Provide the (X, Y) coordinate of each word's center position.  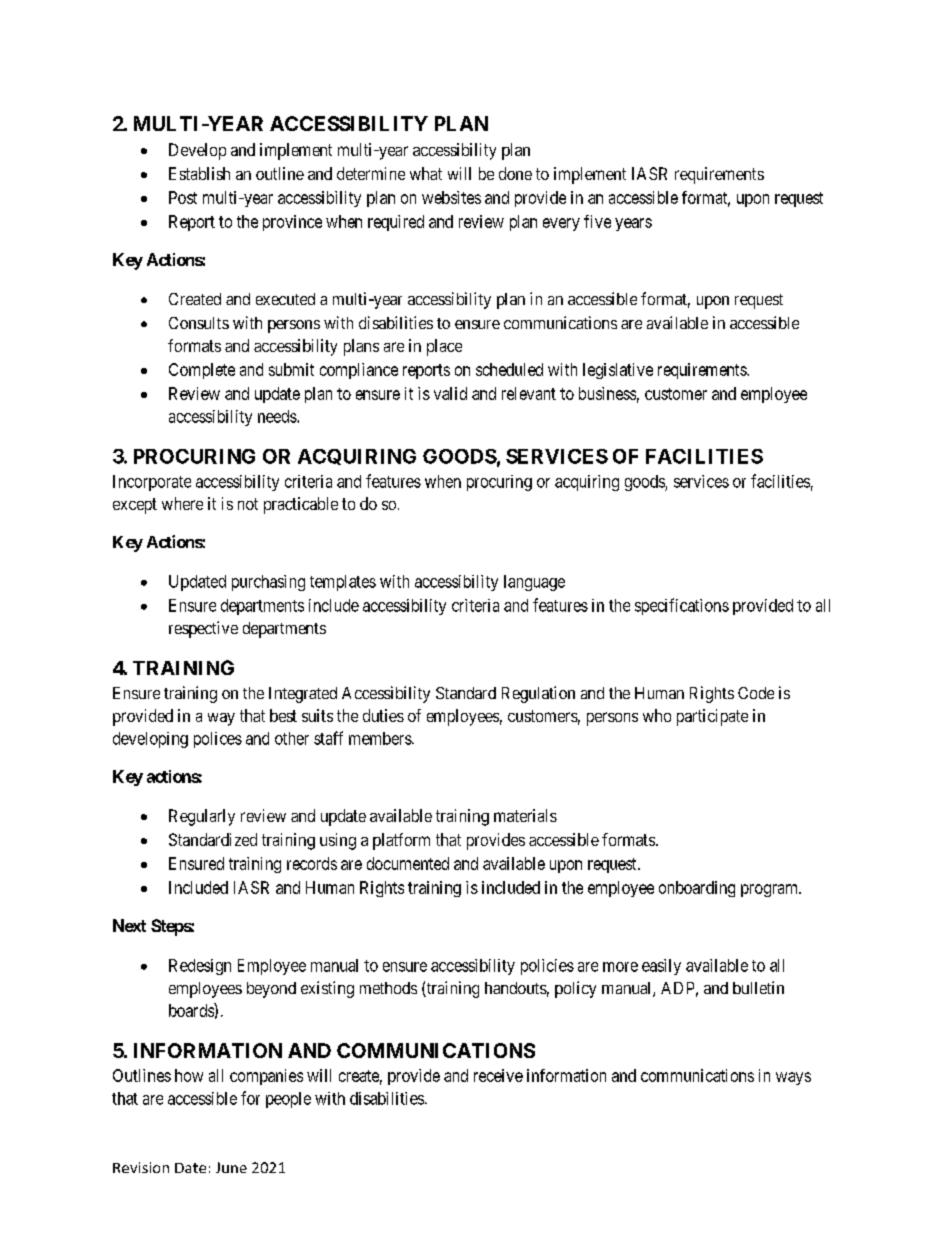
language (534, 583)
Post (183, 197)
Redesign (200, 967)
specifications (682, 606)
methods (388, 988)
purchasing (268, 583)
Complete (202, 371)
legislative (618, 371)
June (231, 1167)
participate (712, 717)
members (381, 738)
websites (451, 197)
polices (218, 740)
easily (661, 967)
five (597, 221)
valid (450, 393)
